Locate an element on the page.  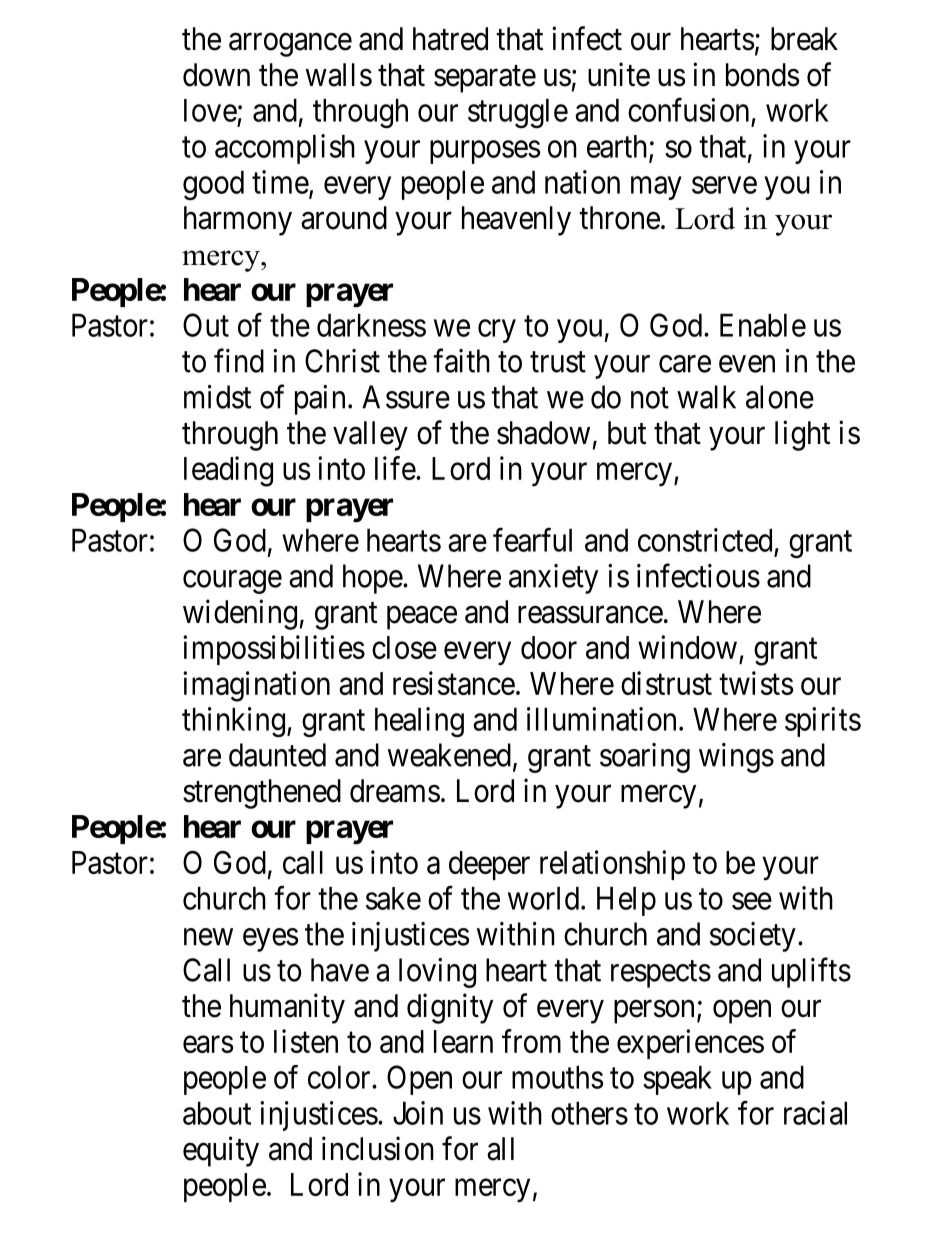
deeper is located at coordinates (489, 865).
